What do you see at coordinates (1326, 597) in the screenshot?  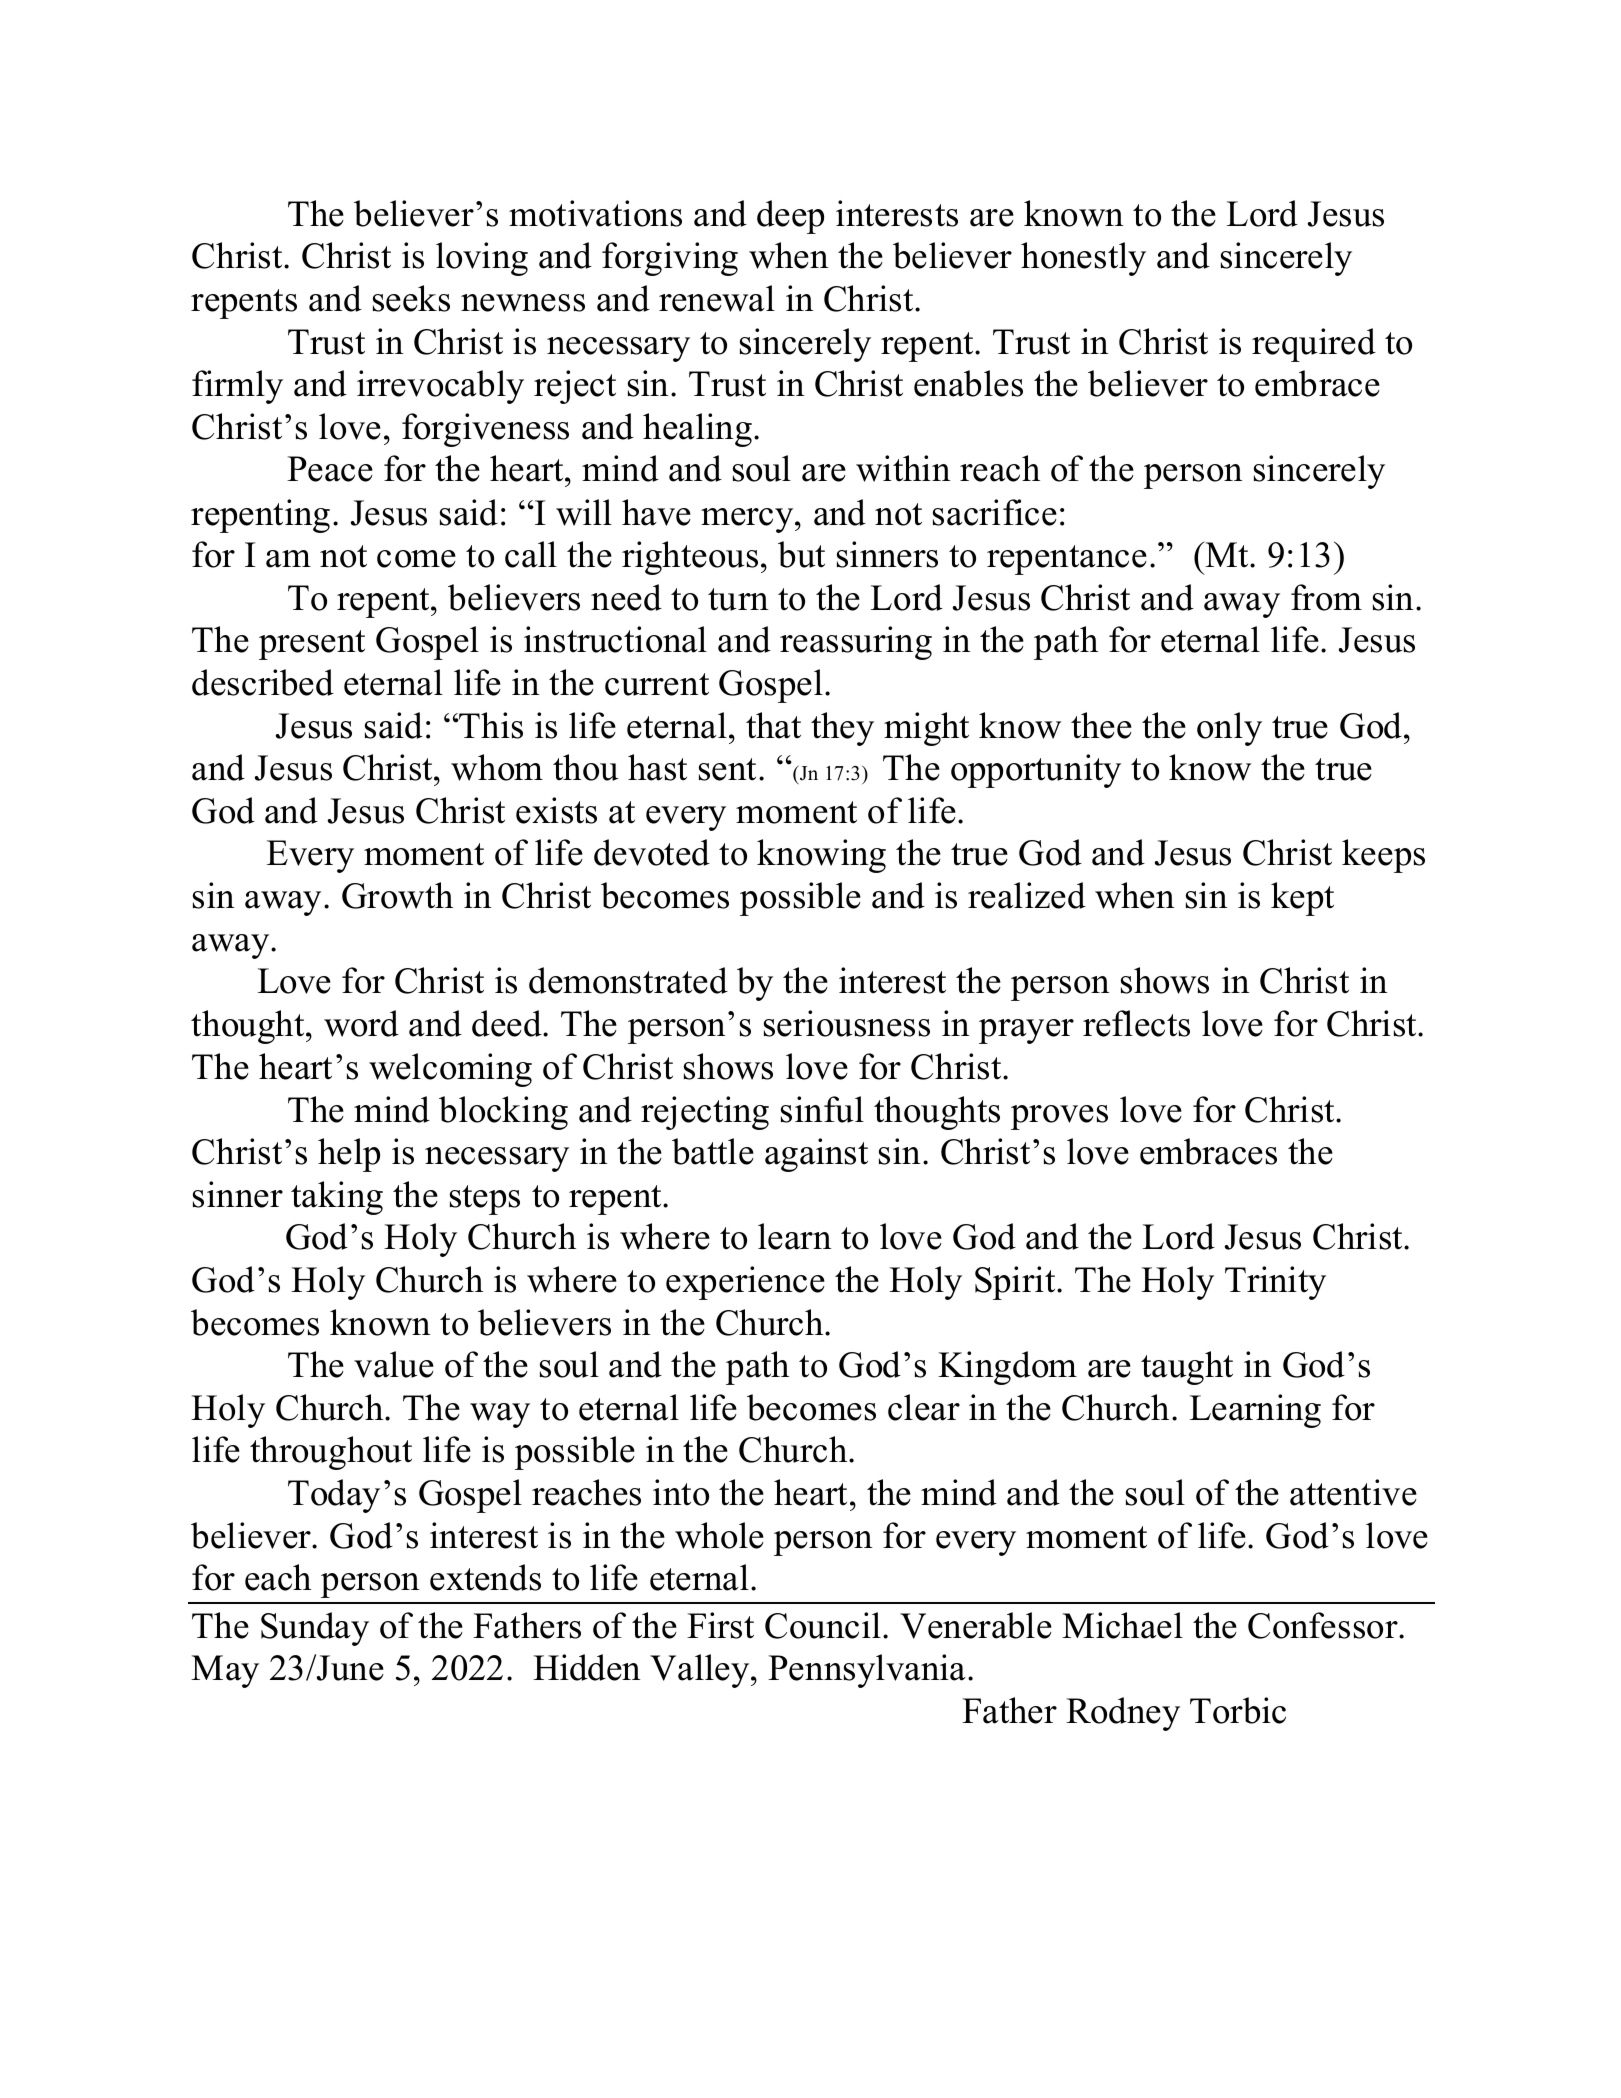 I see `from` at bounding box center [1326, 597].
